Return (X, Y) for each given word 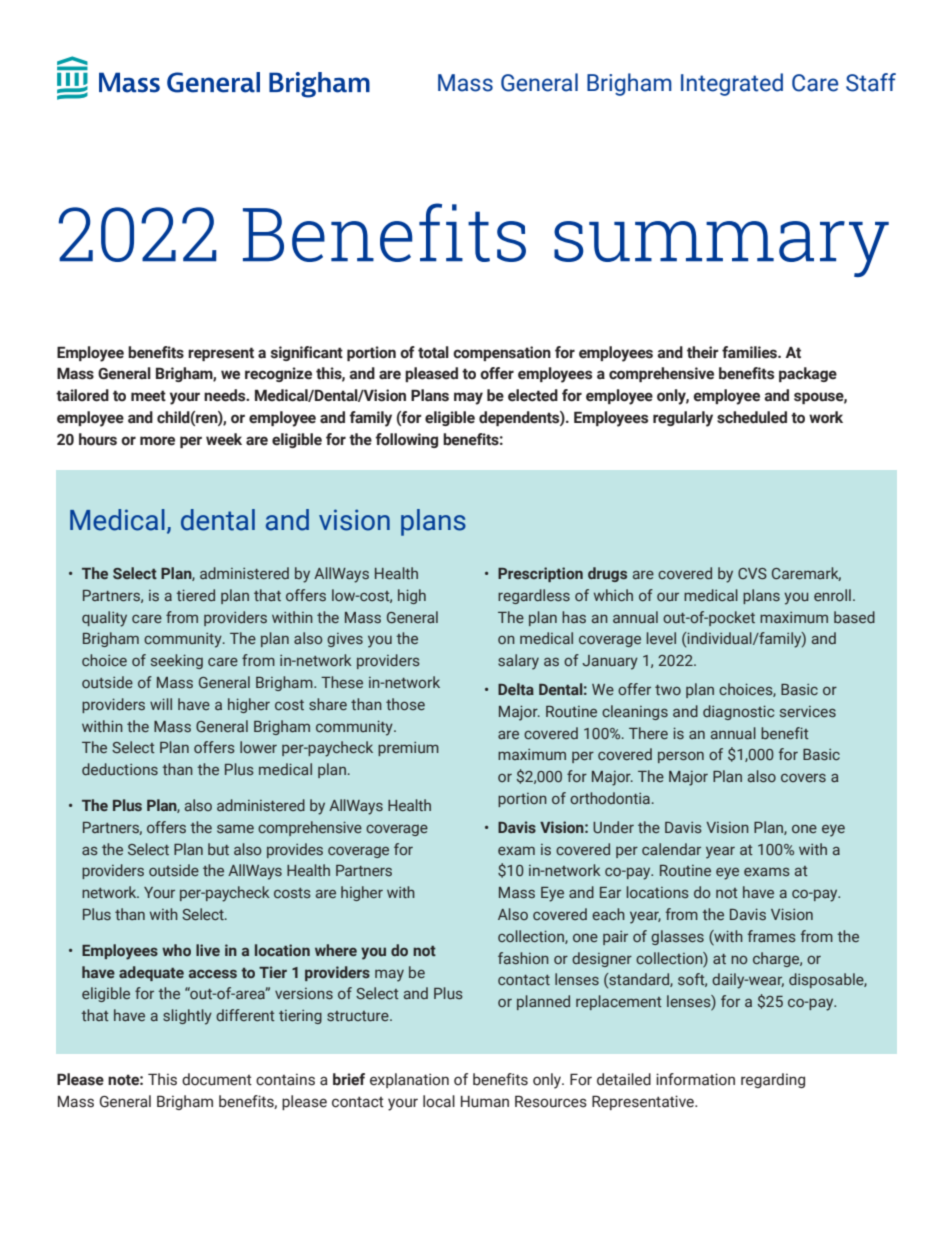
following (406, 440)
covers (803, 777)
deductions (120, 769)
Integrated (732, 84)
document (217, 1079)
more (157, 441)
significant (307, 353)
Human (485, 1102)
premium (408, 749)
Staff (871, 82)
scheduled (752, 417)
